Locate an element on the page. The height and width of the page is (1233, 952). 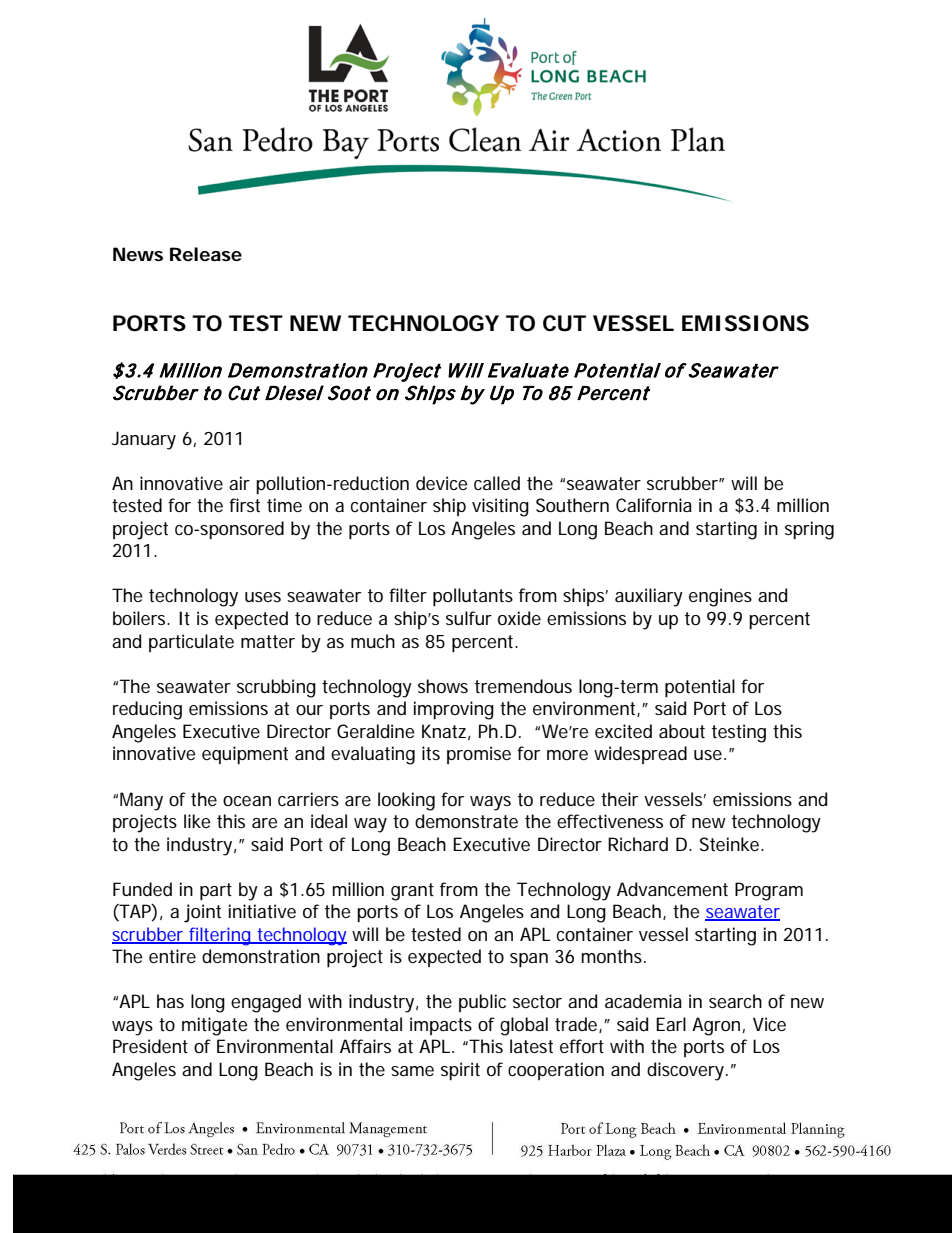
widespread is located at coordinates (640, 755).
